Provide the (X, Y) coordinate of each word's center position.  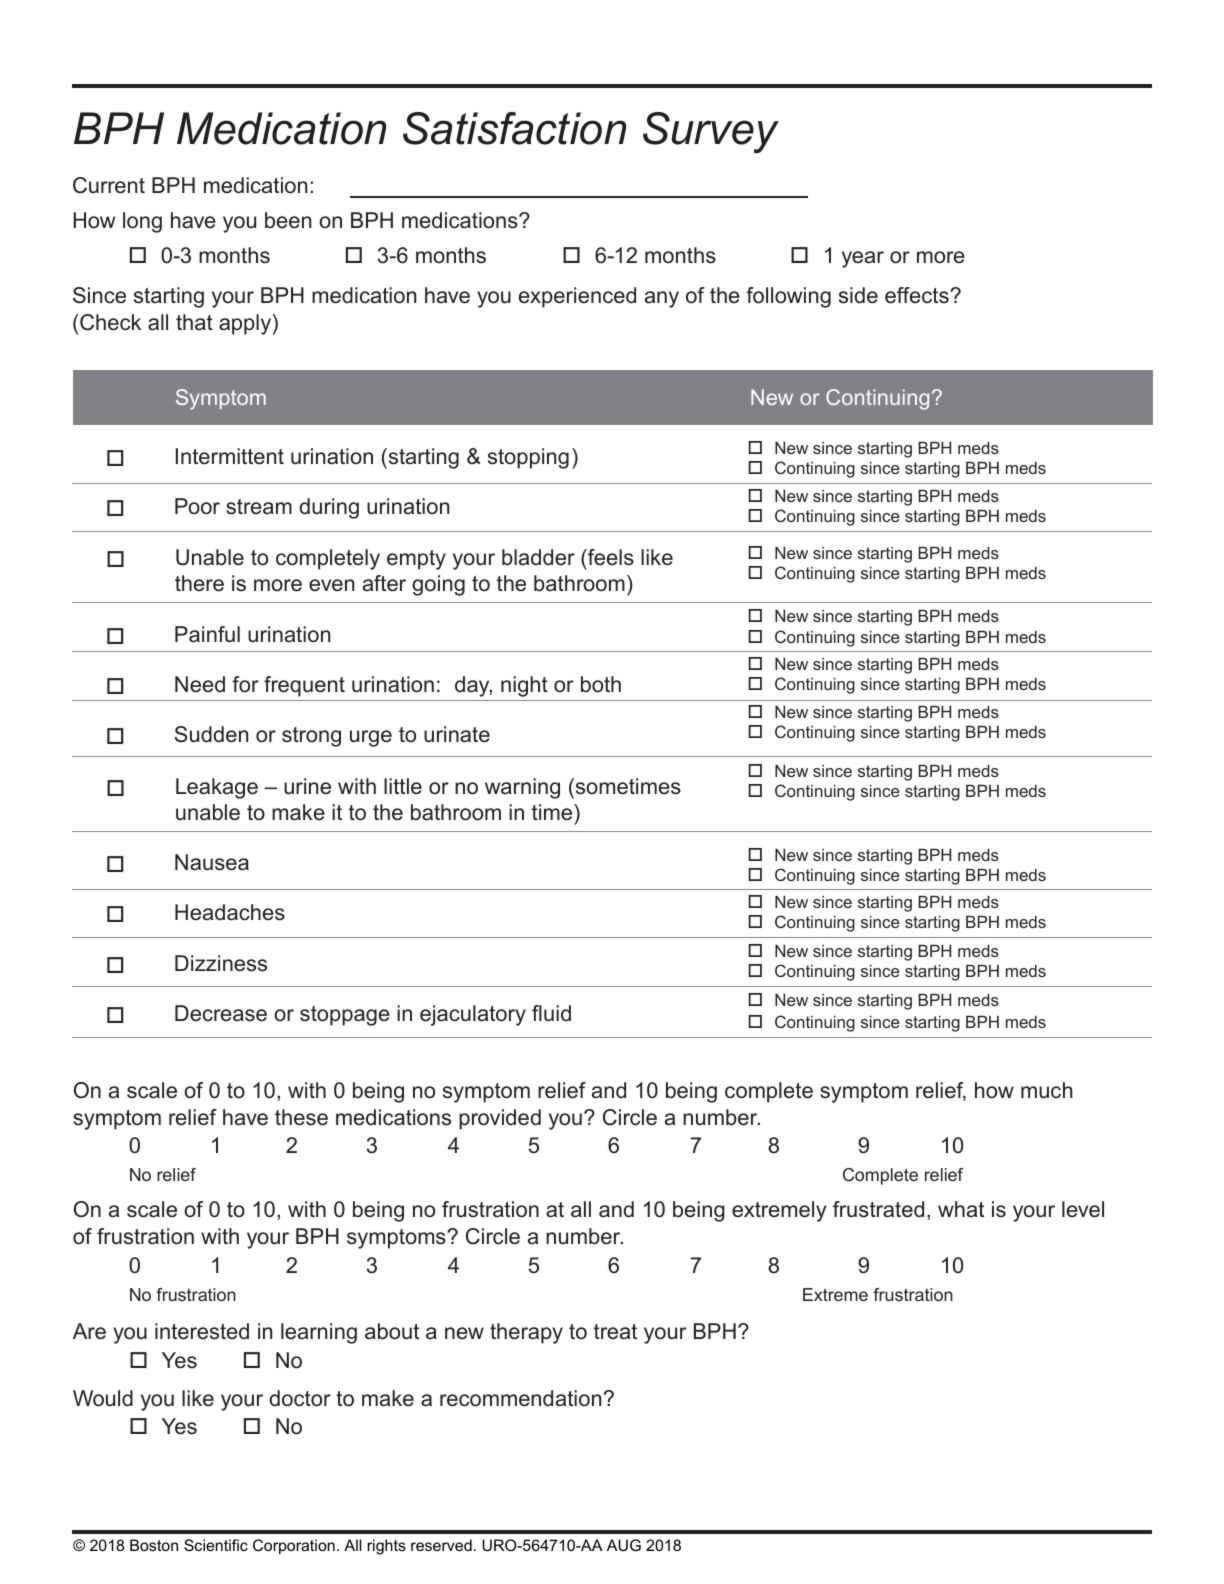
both (601, 684)
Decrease (221, 1013)
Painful (207, 634)
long (142, 222)
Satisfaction (514, 128)
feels (610, 557)
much (1047, 1090)
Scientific (216, 1545)
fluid (551, 1013)
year (863, 259)
